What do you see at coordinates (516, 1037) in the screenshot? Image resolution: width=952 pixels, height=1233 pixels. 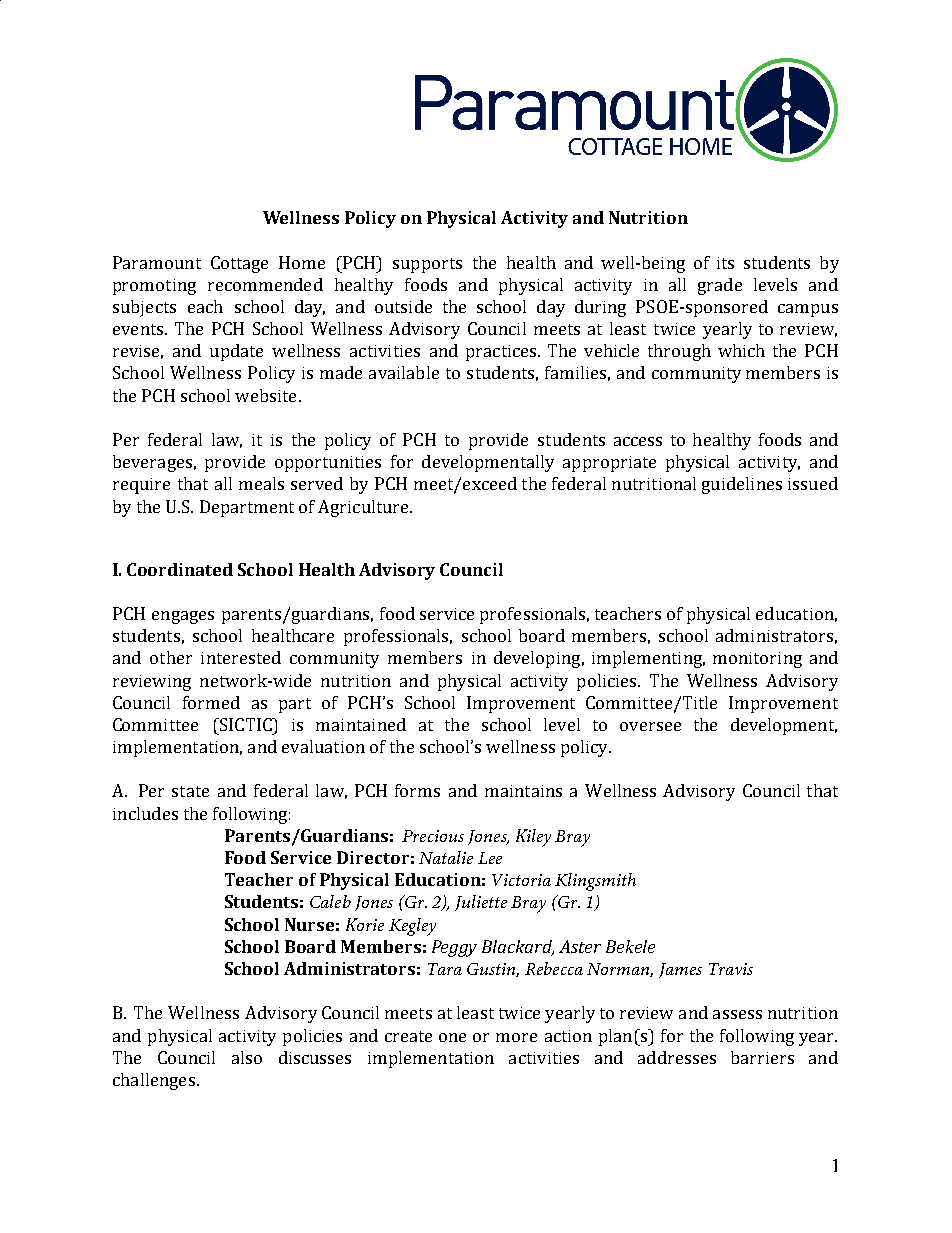 I see `more` at bounding box center [516, 1037].
